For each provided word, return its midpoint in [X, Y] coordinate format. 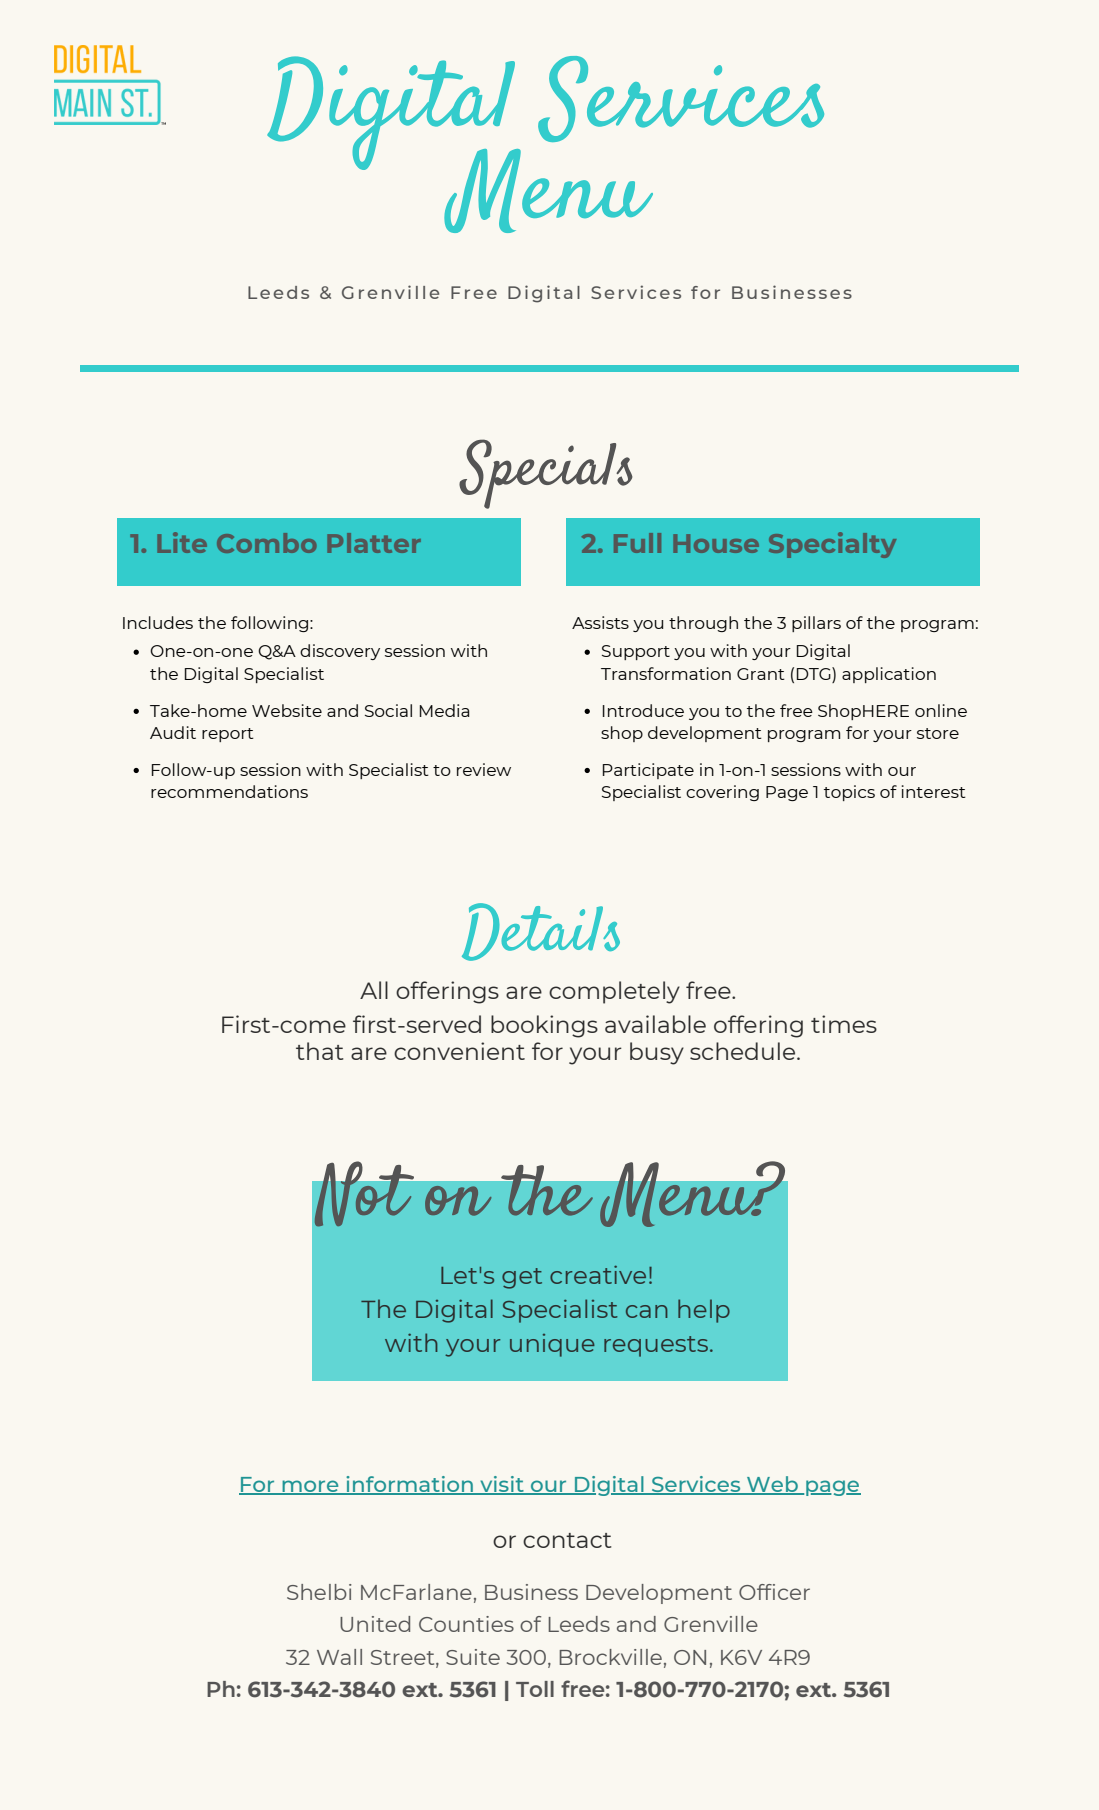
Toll [535, 1689]
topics [849, 793]
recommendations [229, 791]
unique [552, 1345]
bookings [544, 1026]
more [310, 1487]
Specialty [832, 545]
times [844, 1024]
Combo [267, 543]
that [320, 1051]
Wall [339, 1657]
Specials [546, 474]
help [704, 1311]
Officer [774, 1592]
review [484, 769]
